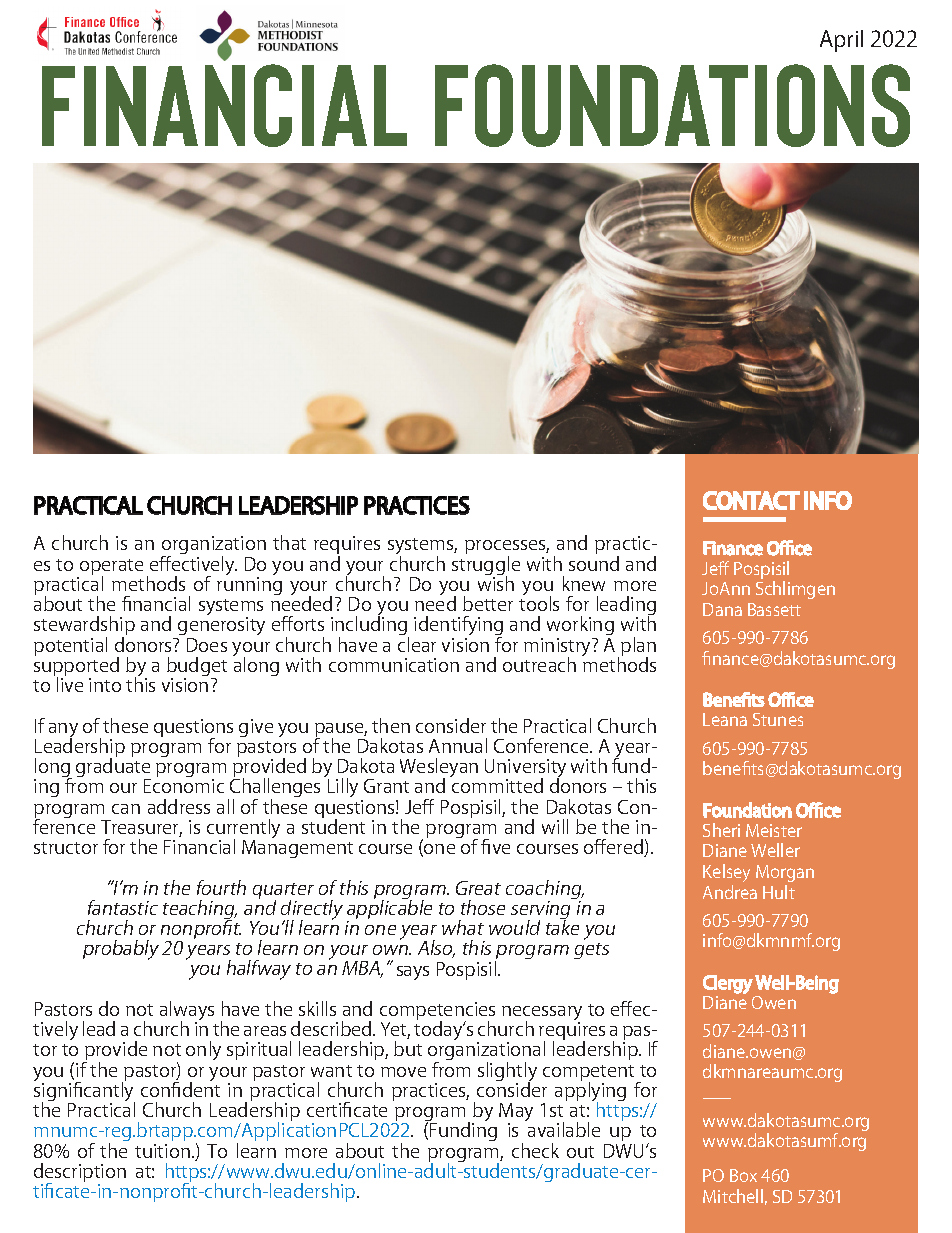 Image resolution: width=952 pixels, height=1233 pixels. I want to click on sound, so click(594, 563).
